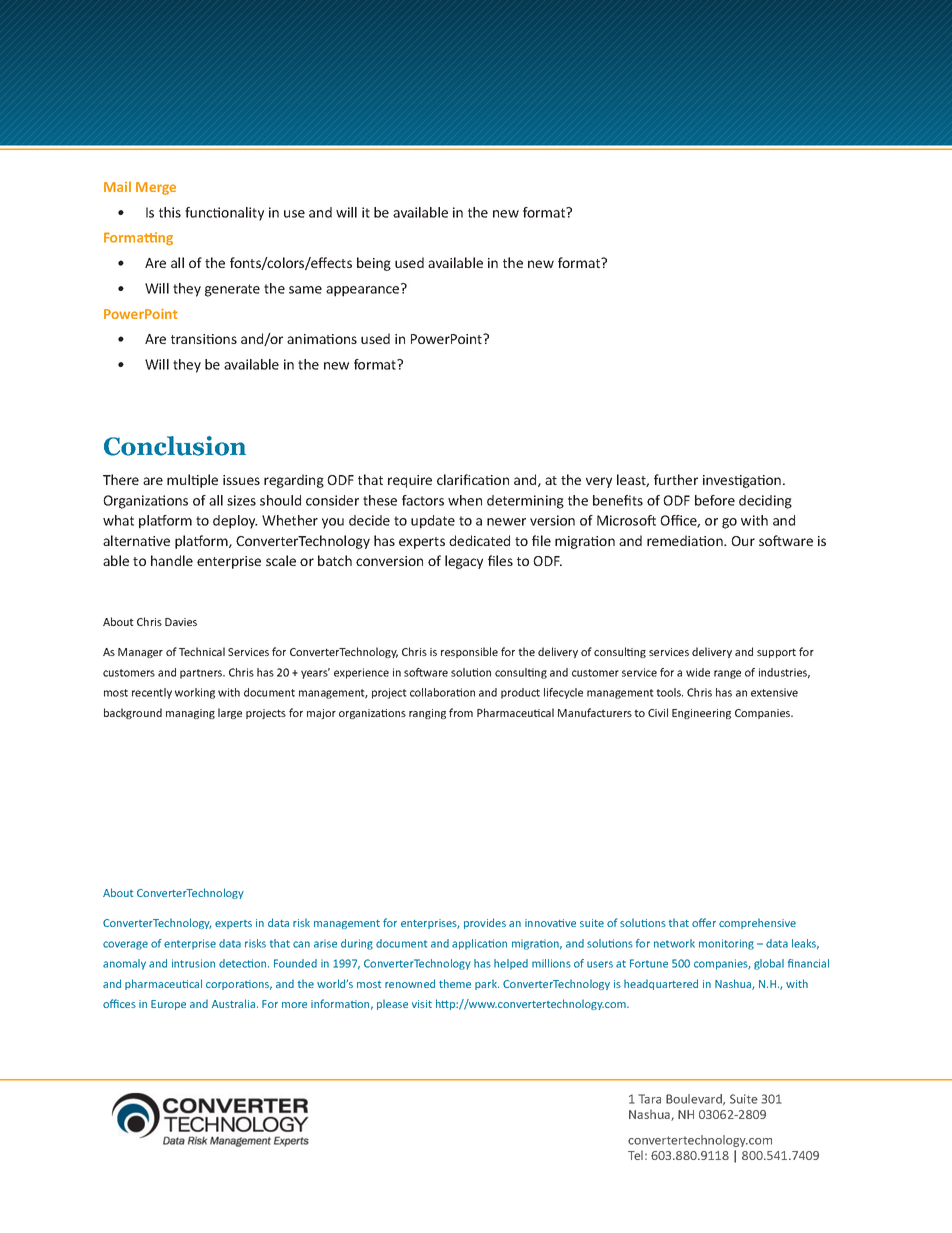  Describe the element at coordinates (202, 651) in the image. I see `Technical` at that location.
